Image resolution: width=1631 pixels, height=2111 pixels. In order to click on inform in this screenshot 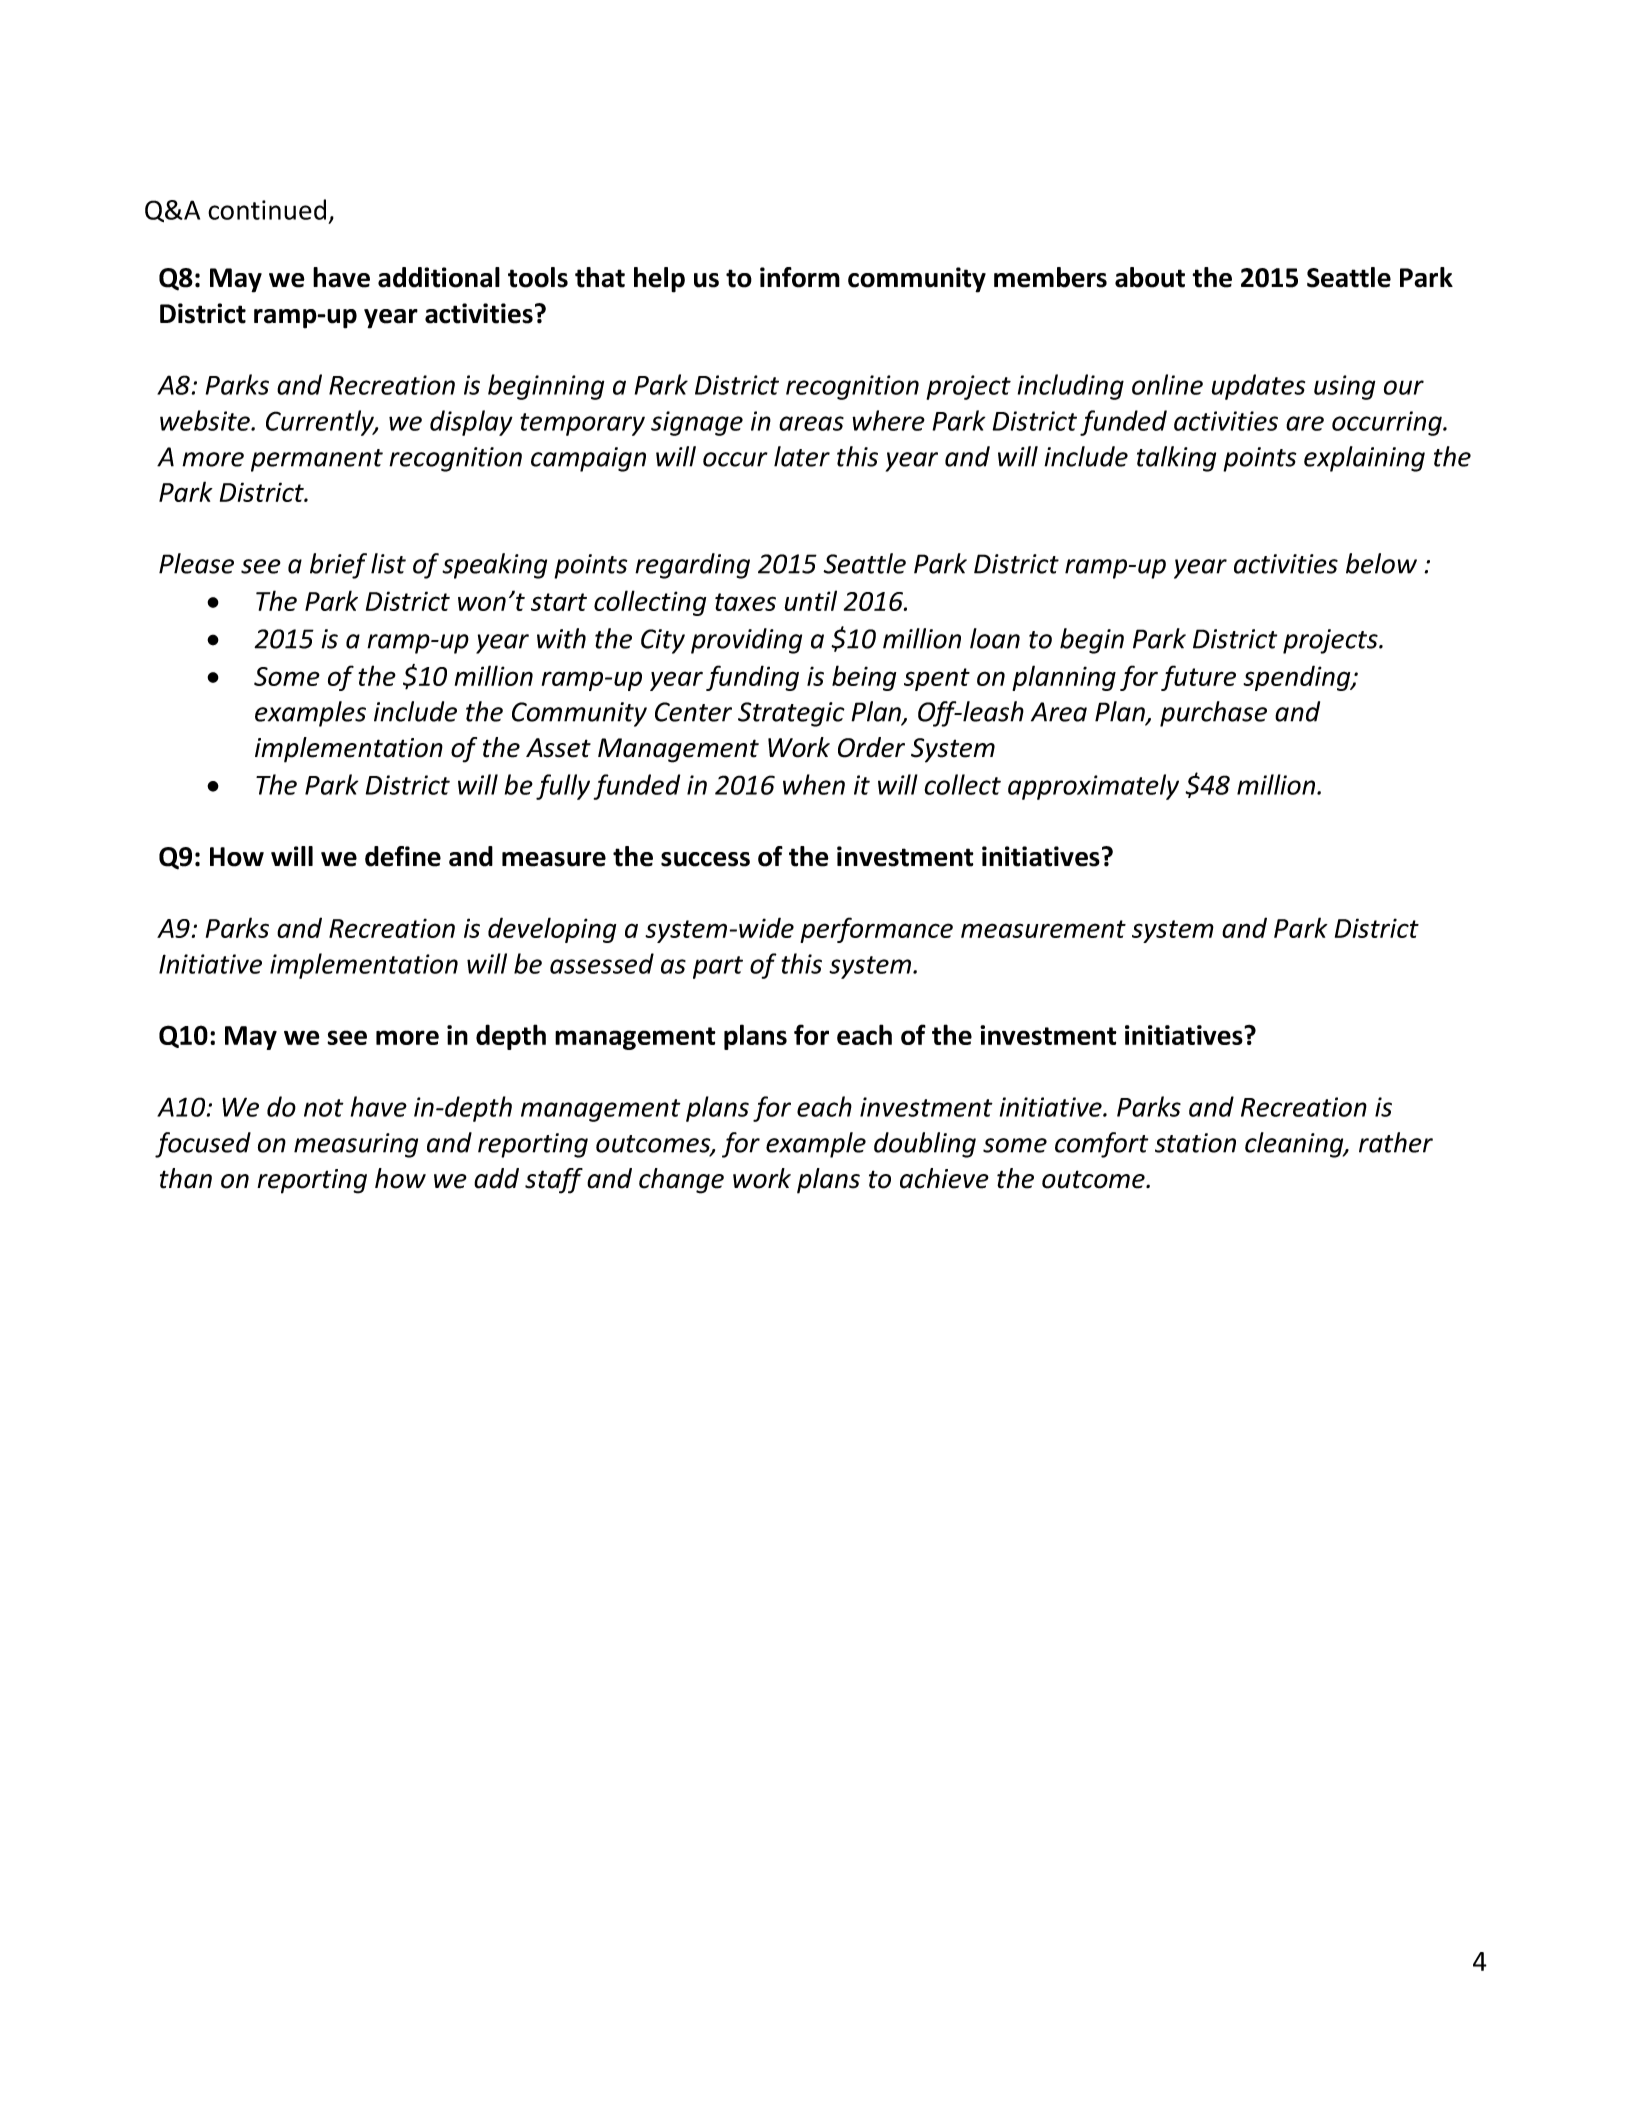, I will do `click(800, 277)`.
